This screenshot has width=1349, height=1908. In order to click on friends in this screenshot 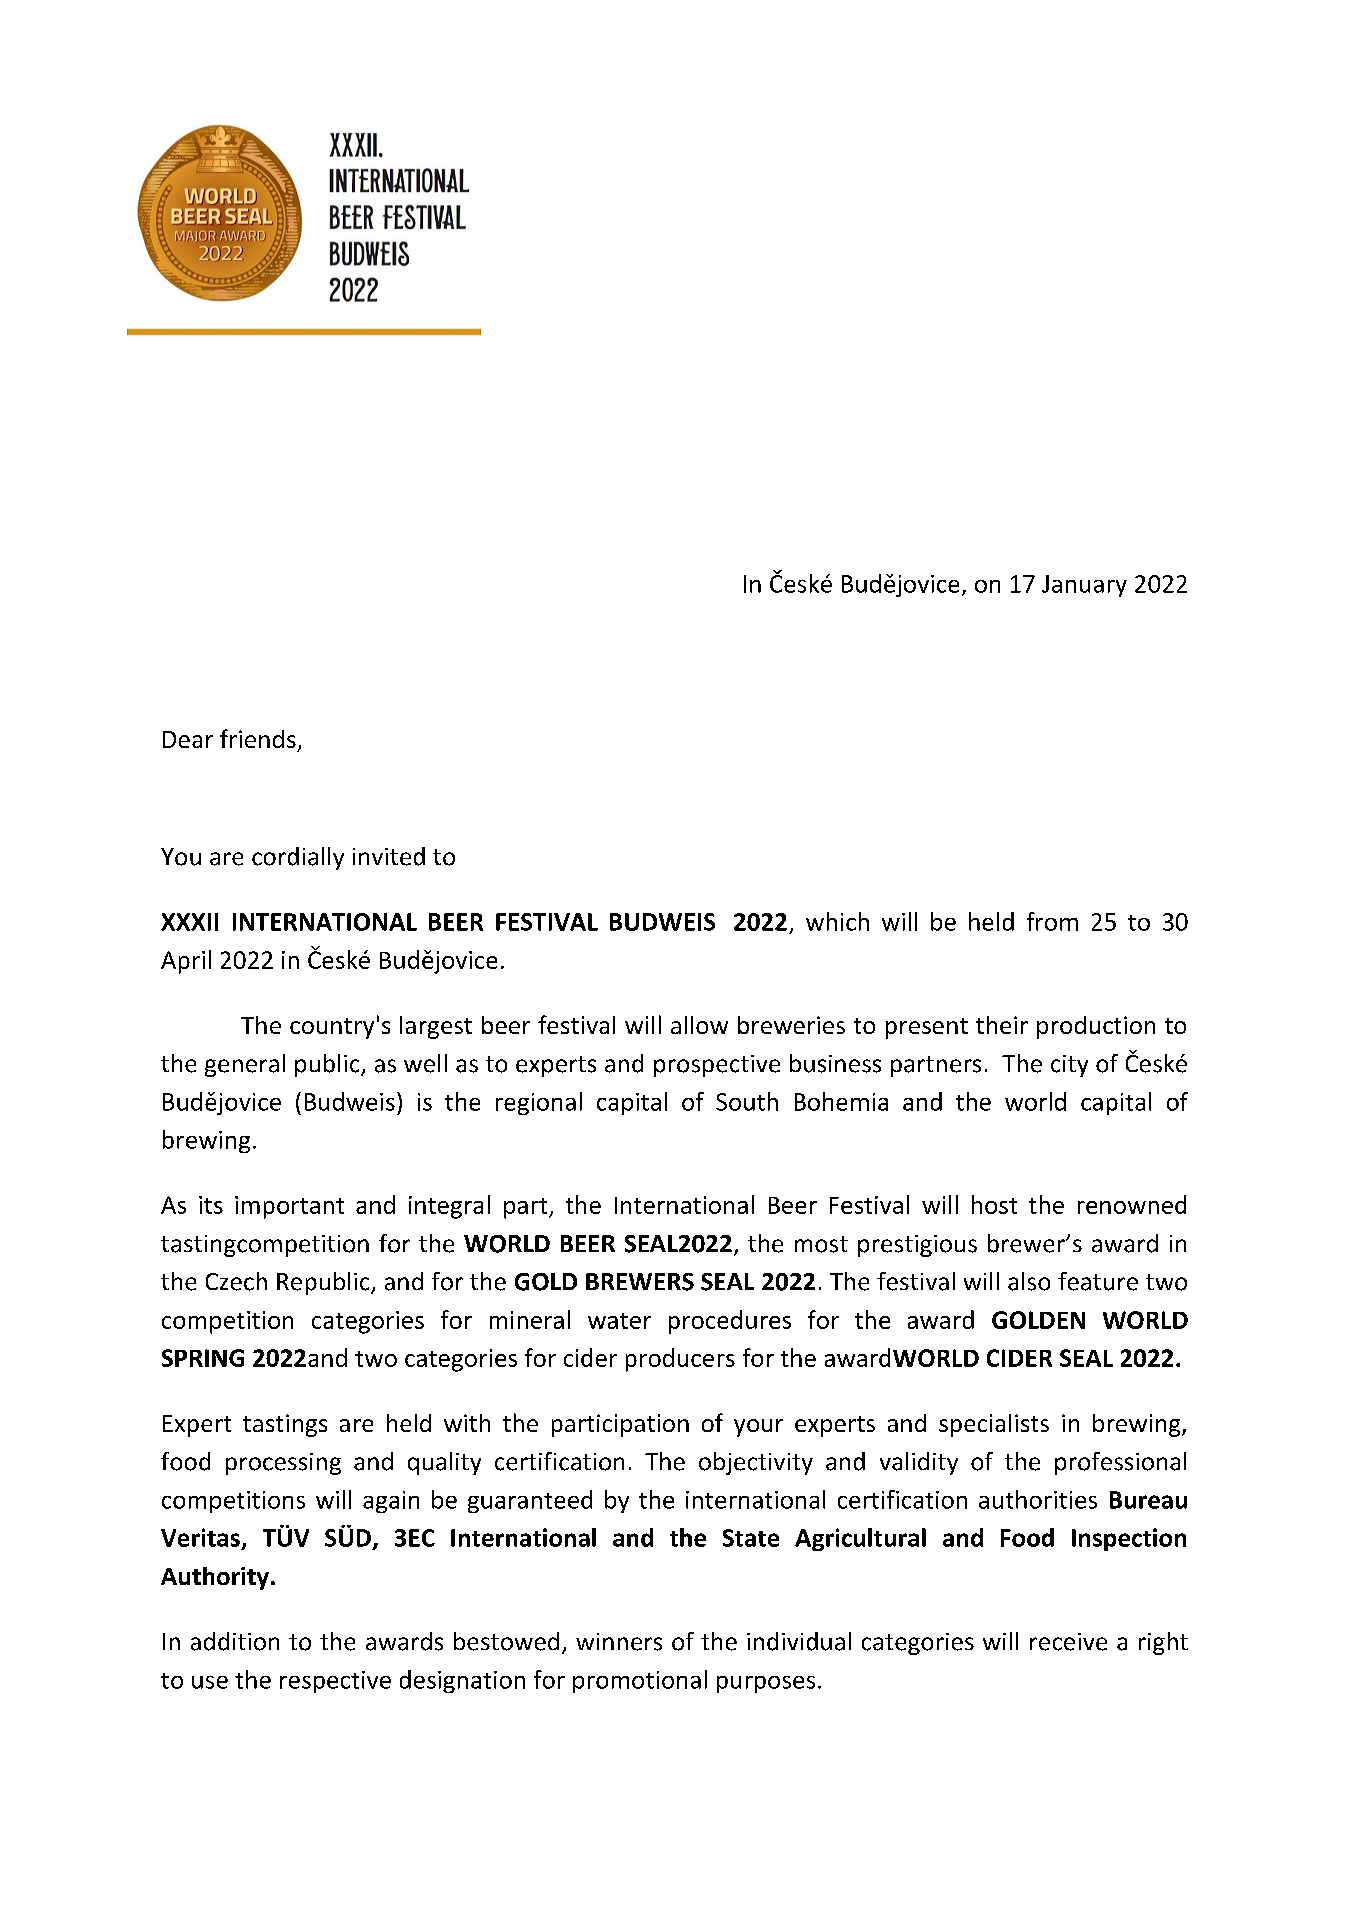, I will do `click(258, 738)`.
